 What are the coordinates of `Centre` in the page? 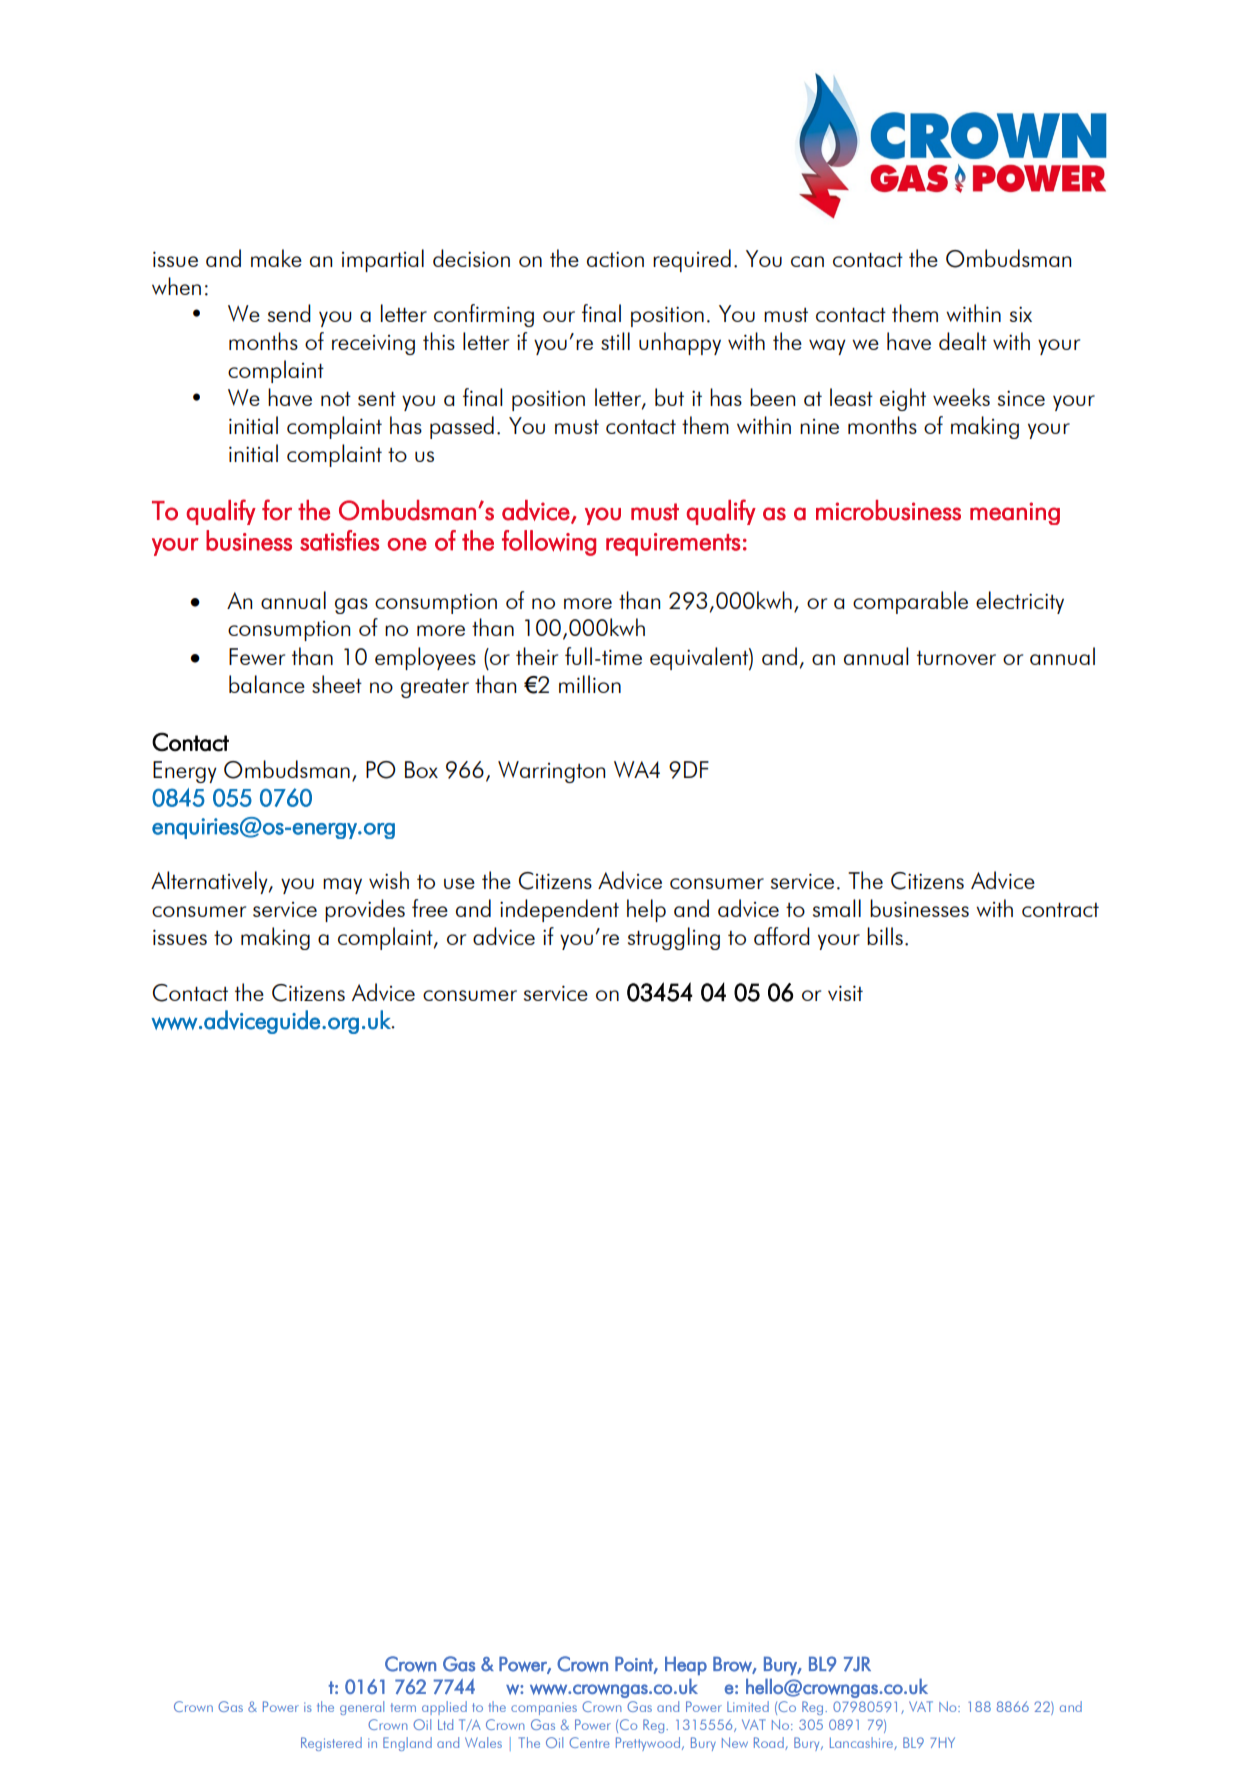 It's located at (589, 1742).
